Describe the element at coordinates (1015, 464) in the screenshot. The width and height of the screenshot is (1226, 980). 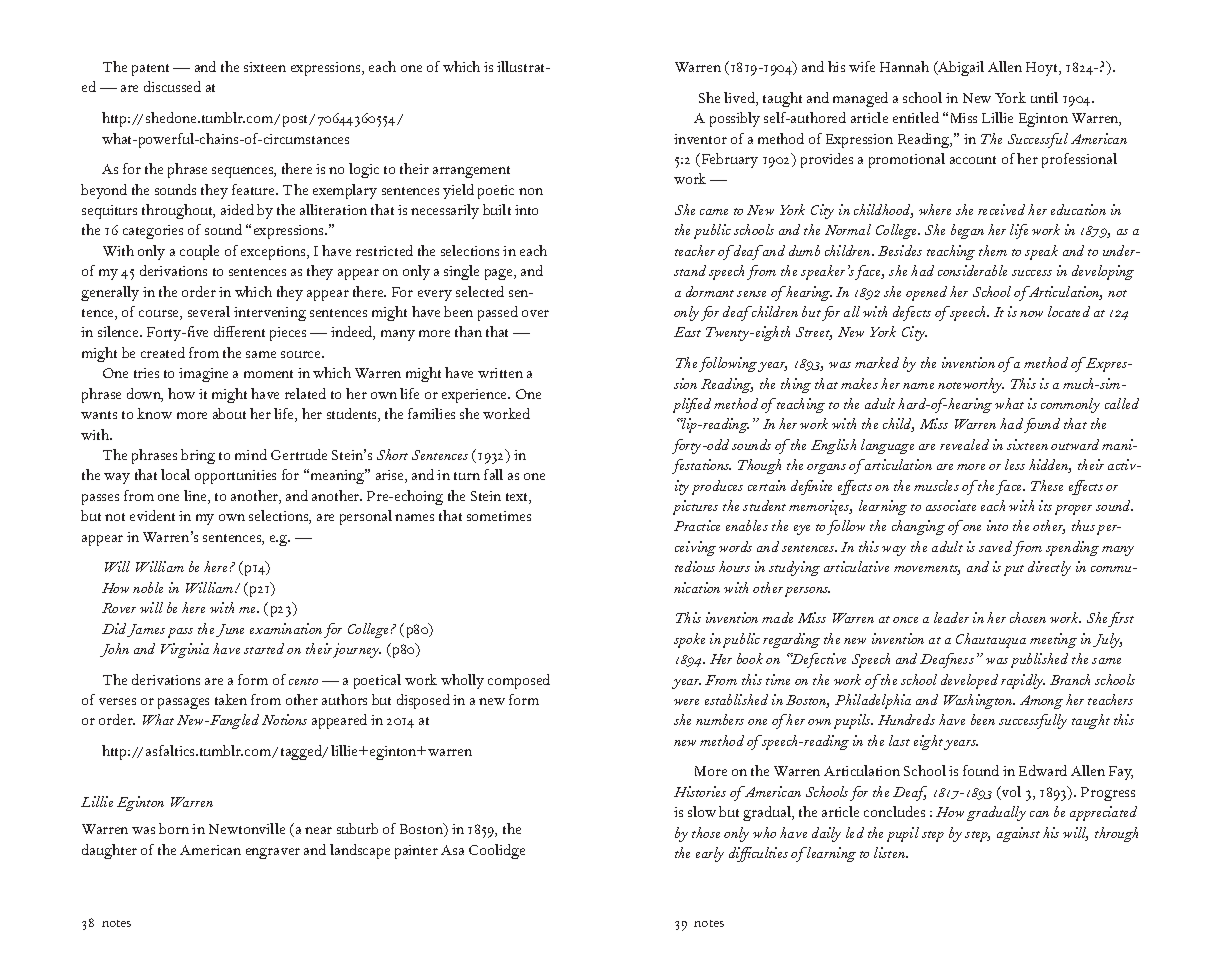
I see `less` at that location.
